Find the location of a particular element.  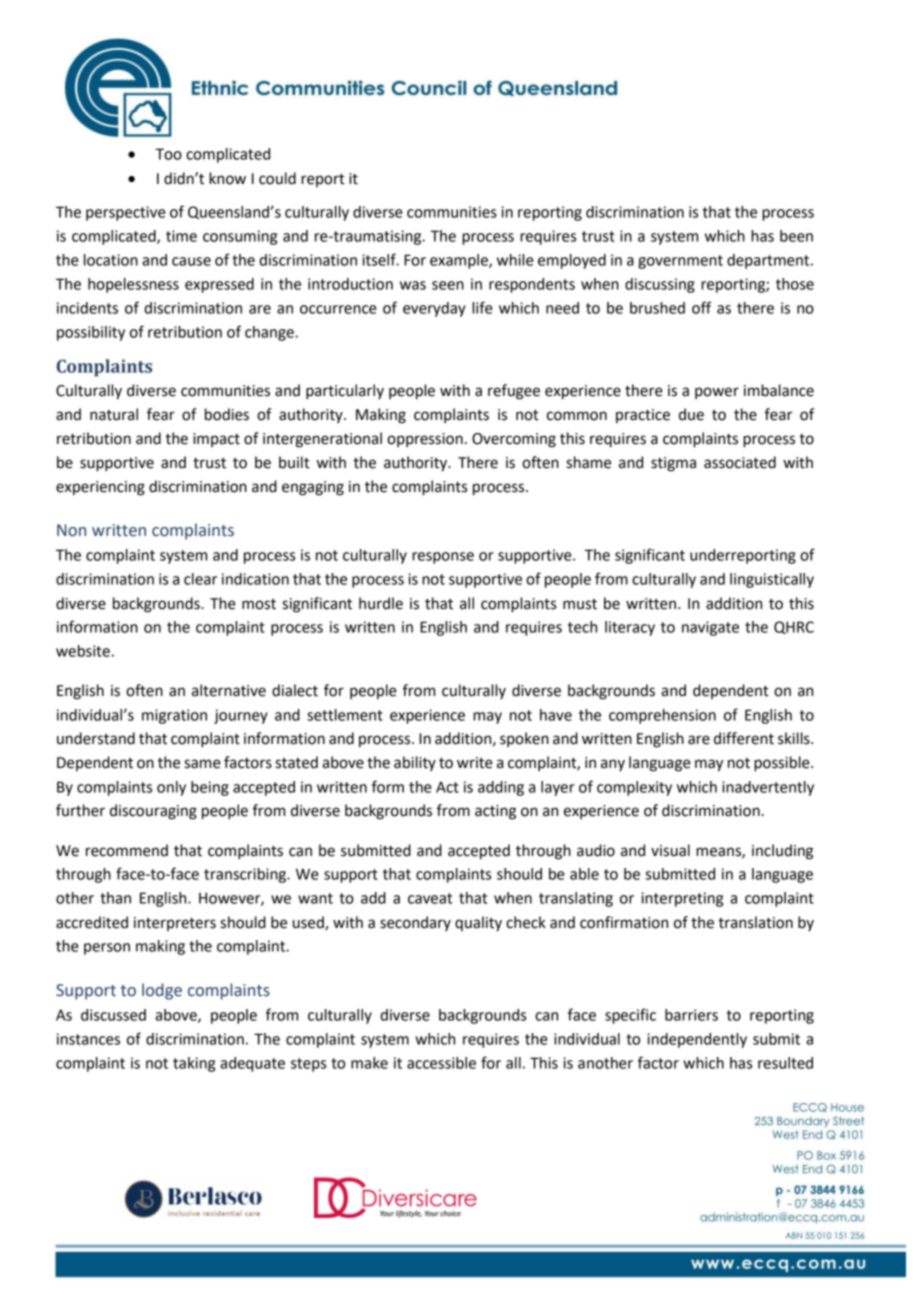

different is located at coordinates (744, 738).
